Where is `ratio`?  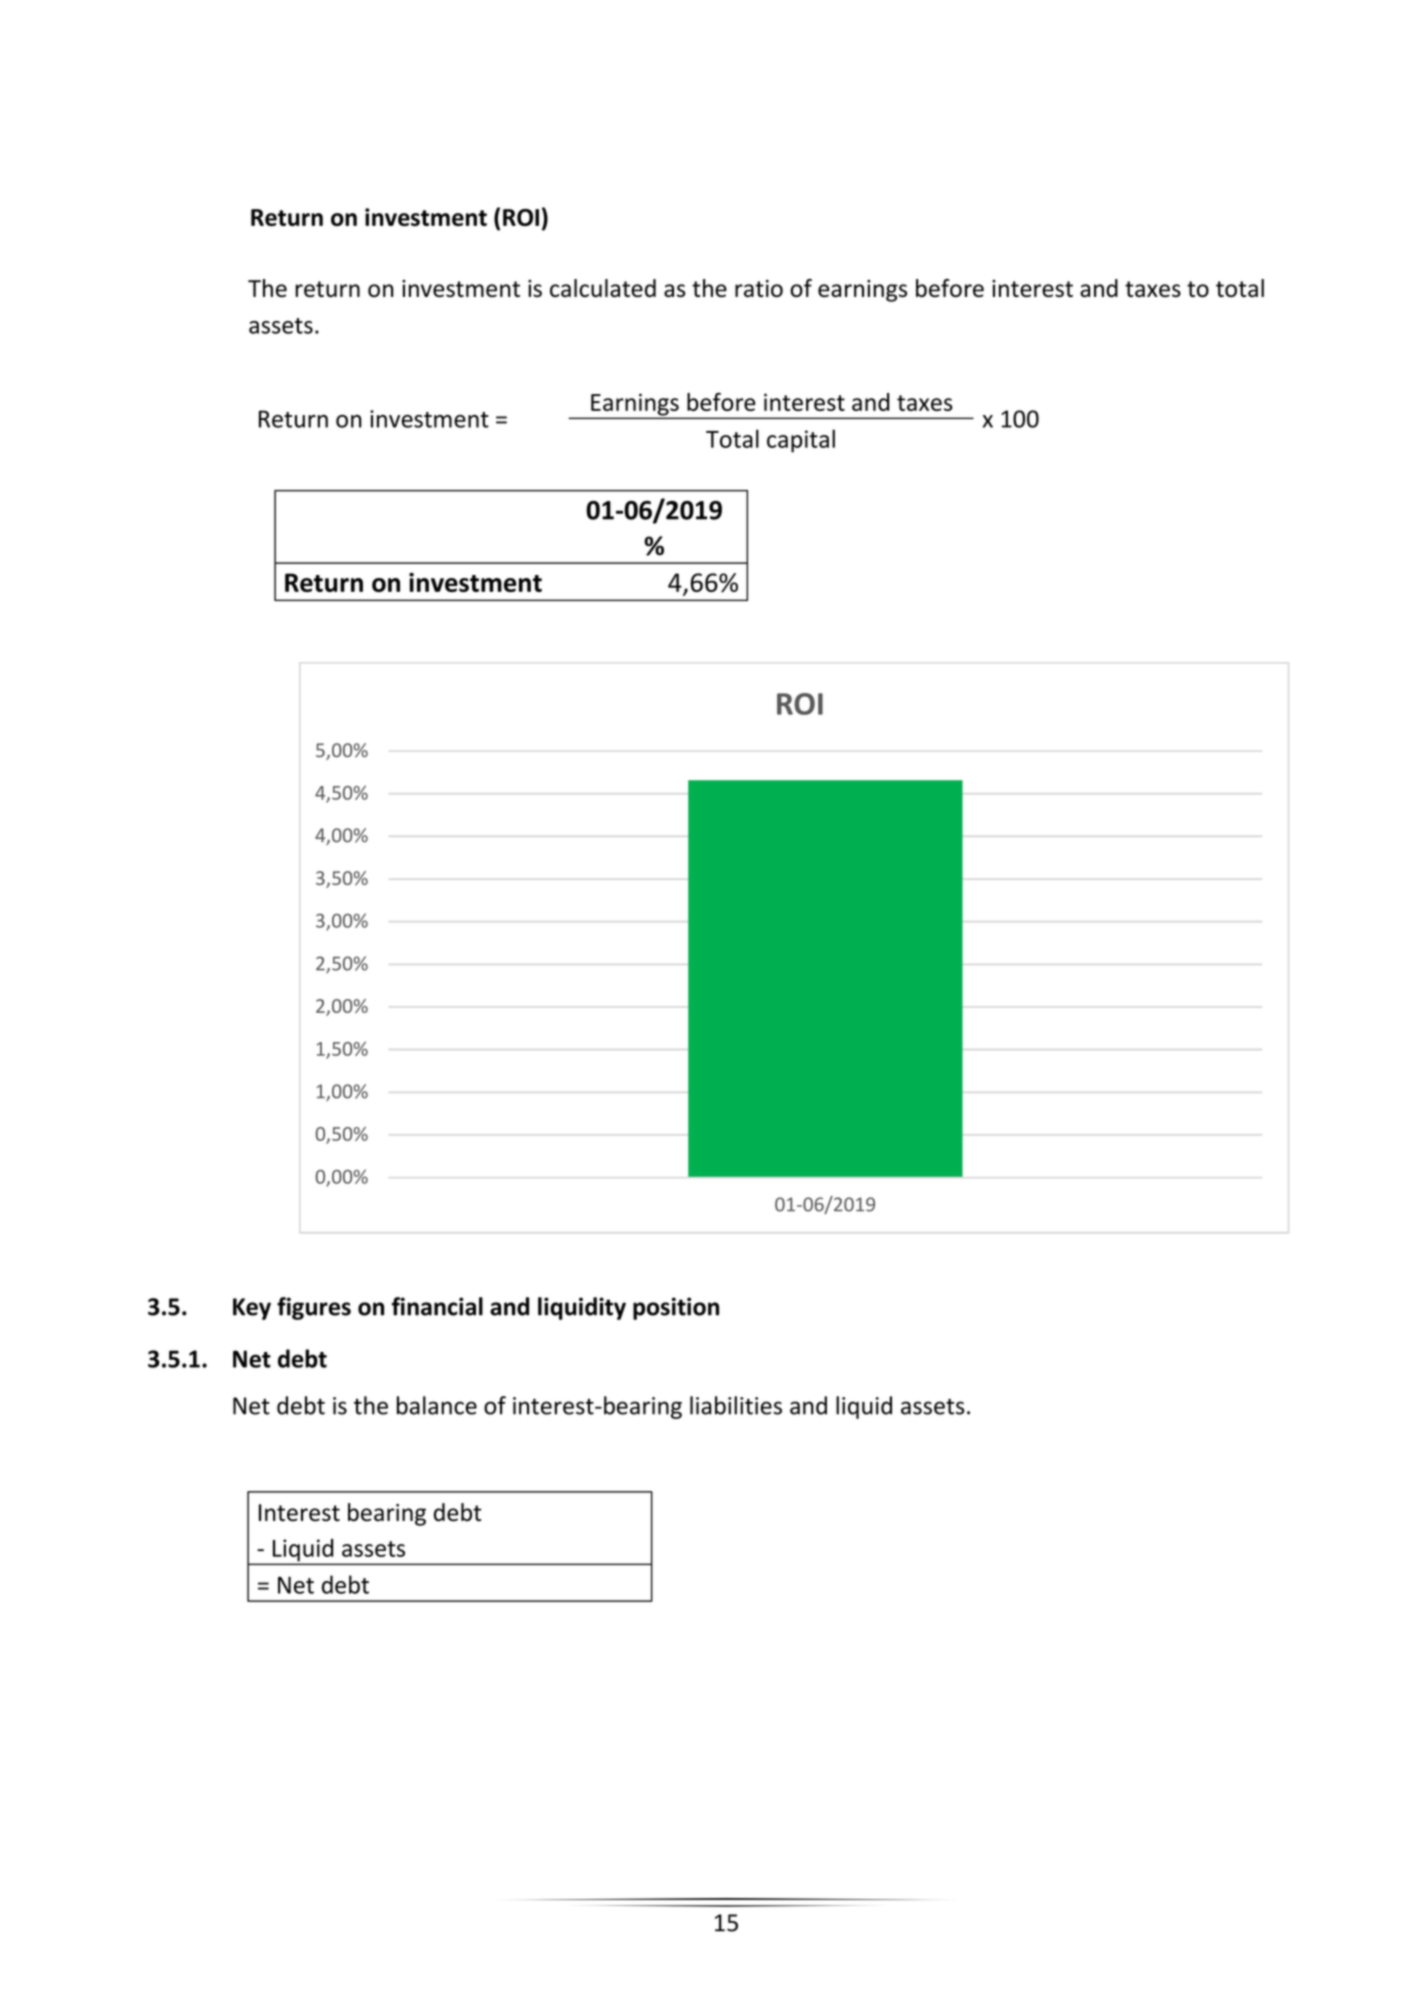 ratio is located at coordinates (759, 288).
